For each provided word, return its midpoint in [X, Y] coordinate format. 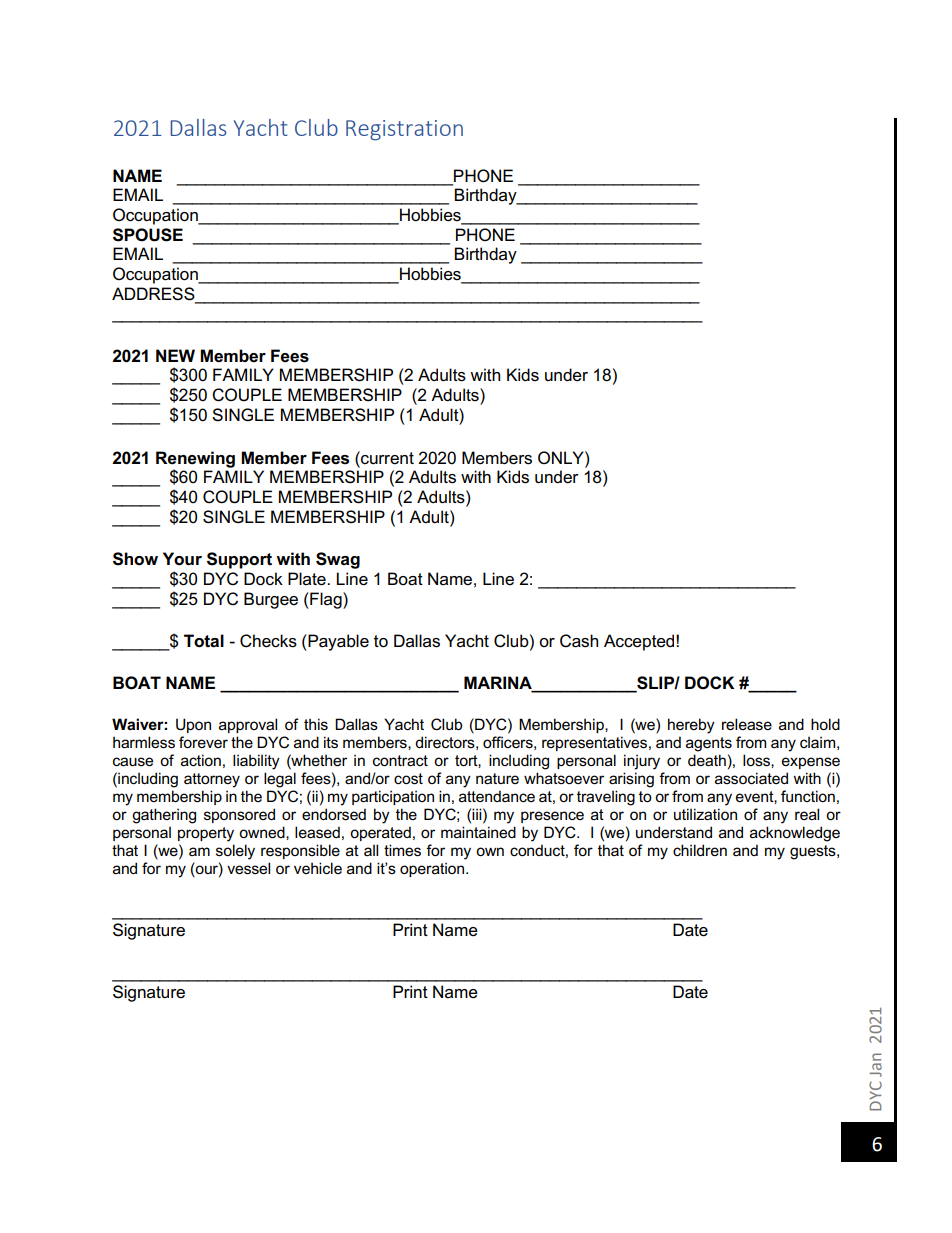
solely [235, 852]
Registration [404, 130]
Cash [579, 641]
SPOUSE [148, 235]
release [747, 724]
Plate [308, 579]
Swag [338, 560]
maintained [478, 832]
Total [204, 641]
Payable [337, 642]
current [386, 458]
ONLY [562, 457]
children [700, 850]
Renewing [195, 460]
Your [182, 559]
